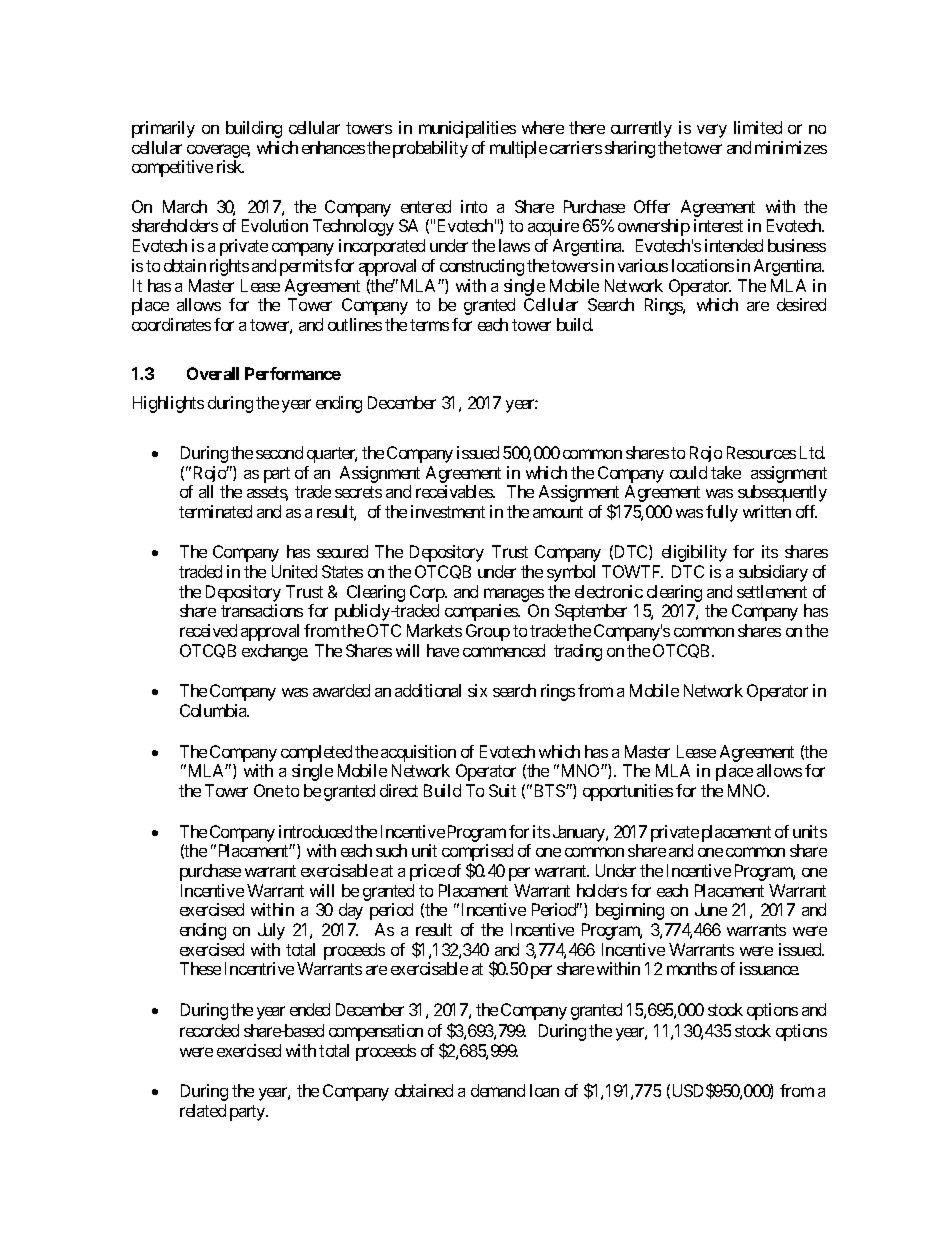  I want to click on risk, so click(230, 166).
